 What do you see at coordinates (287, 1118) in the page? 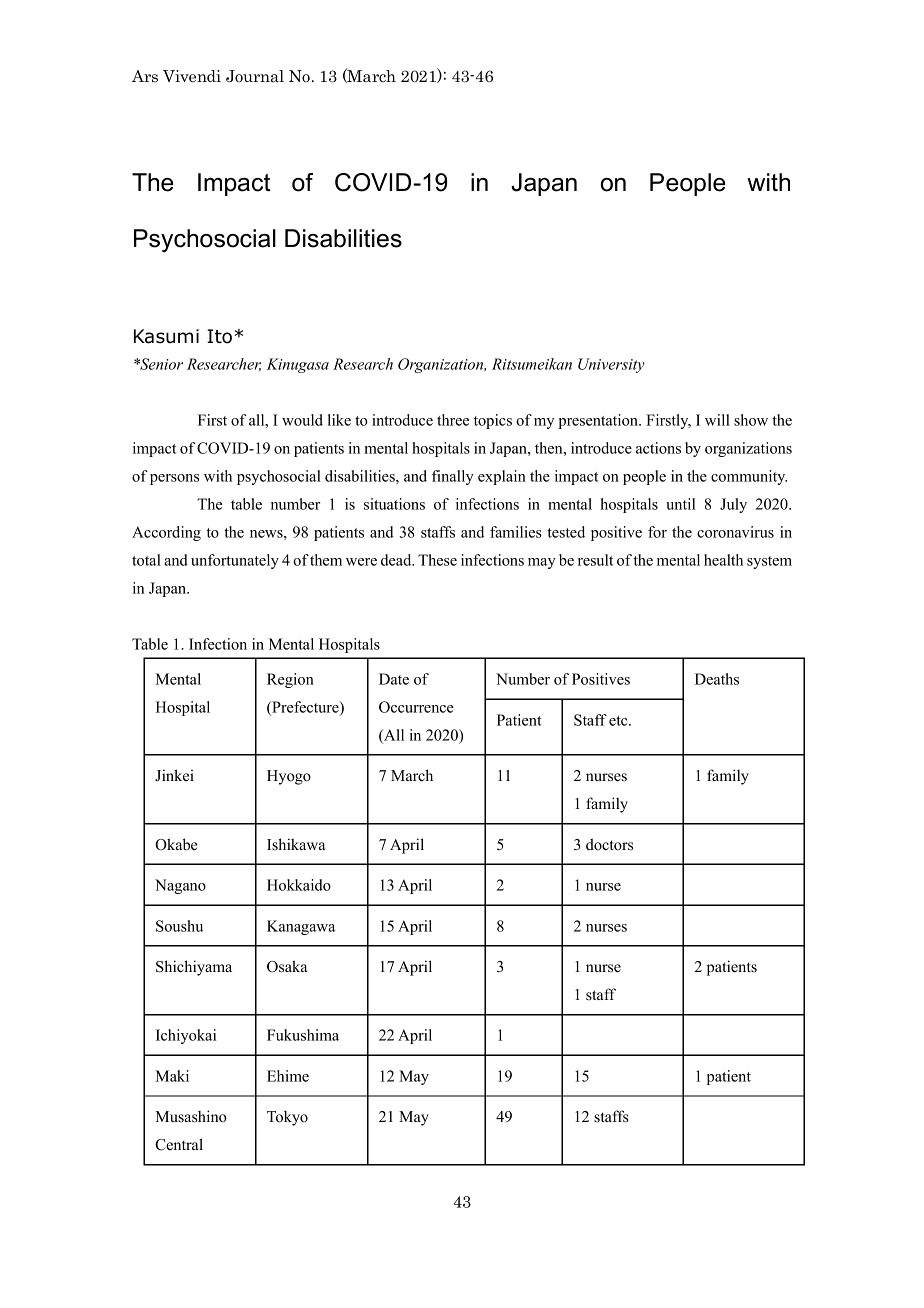
I see `Tokyo` at bounding box center [287, 1118].
